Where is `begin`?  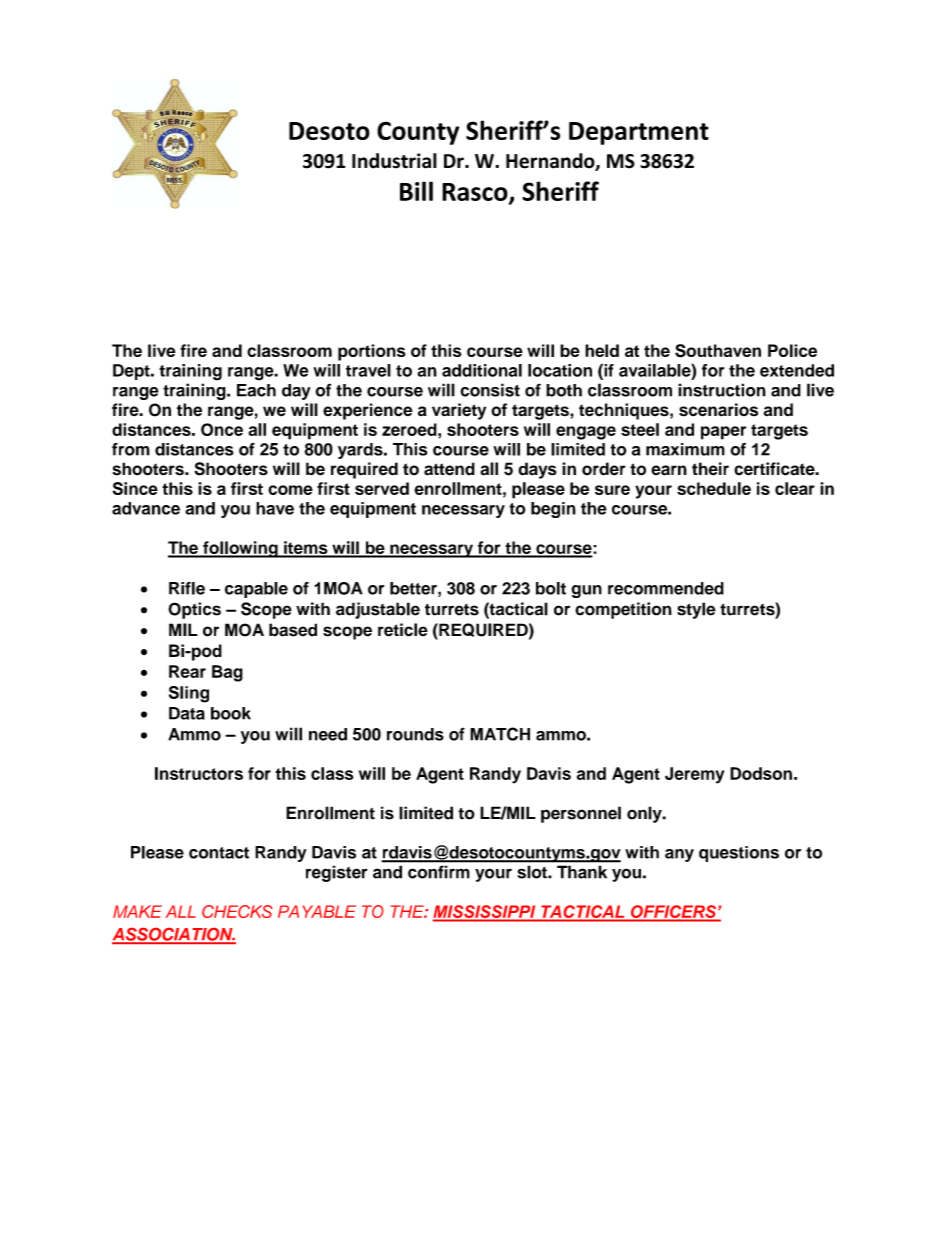
begin is located at coordinates (553, 510).
